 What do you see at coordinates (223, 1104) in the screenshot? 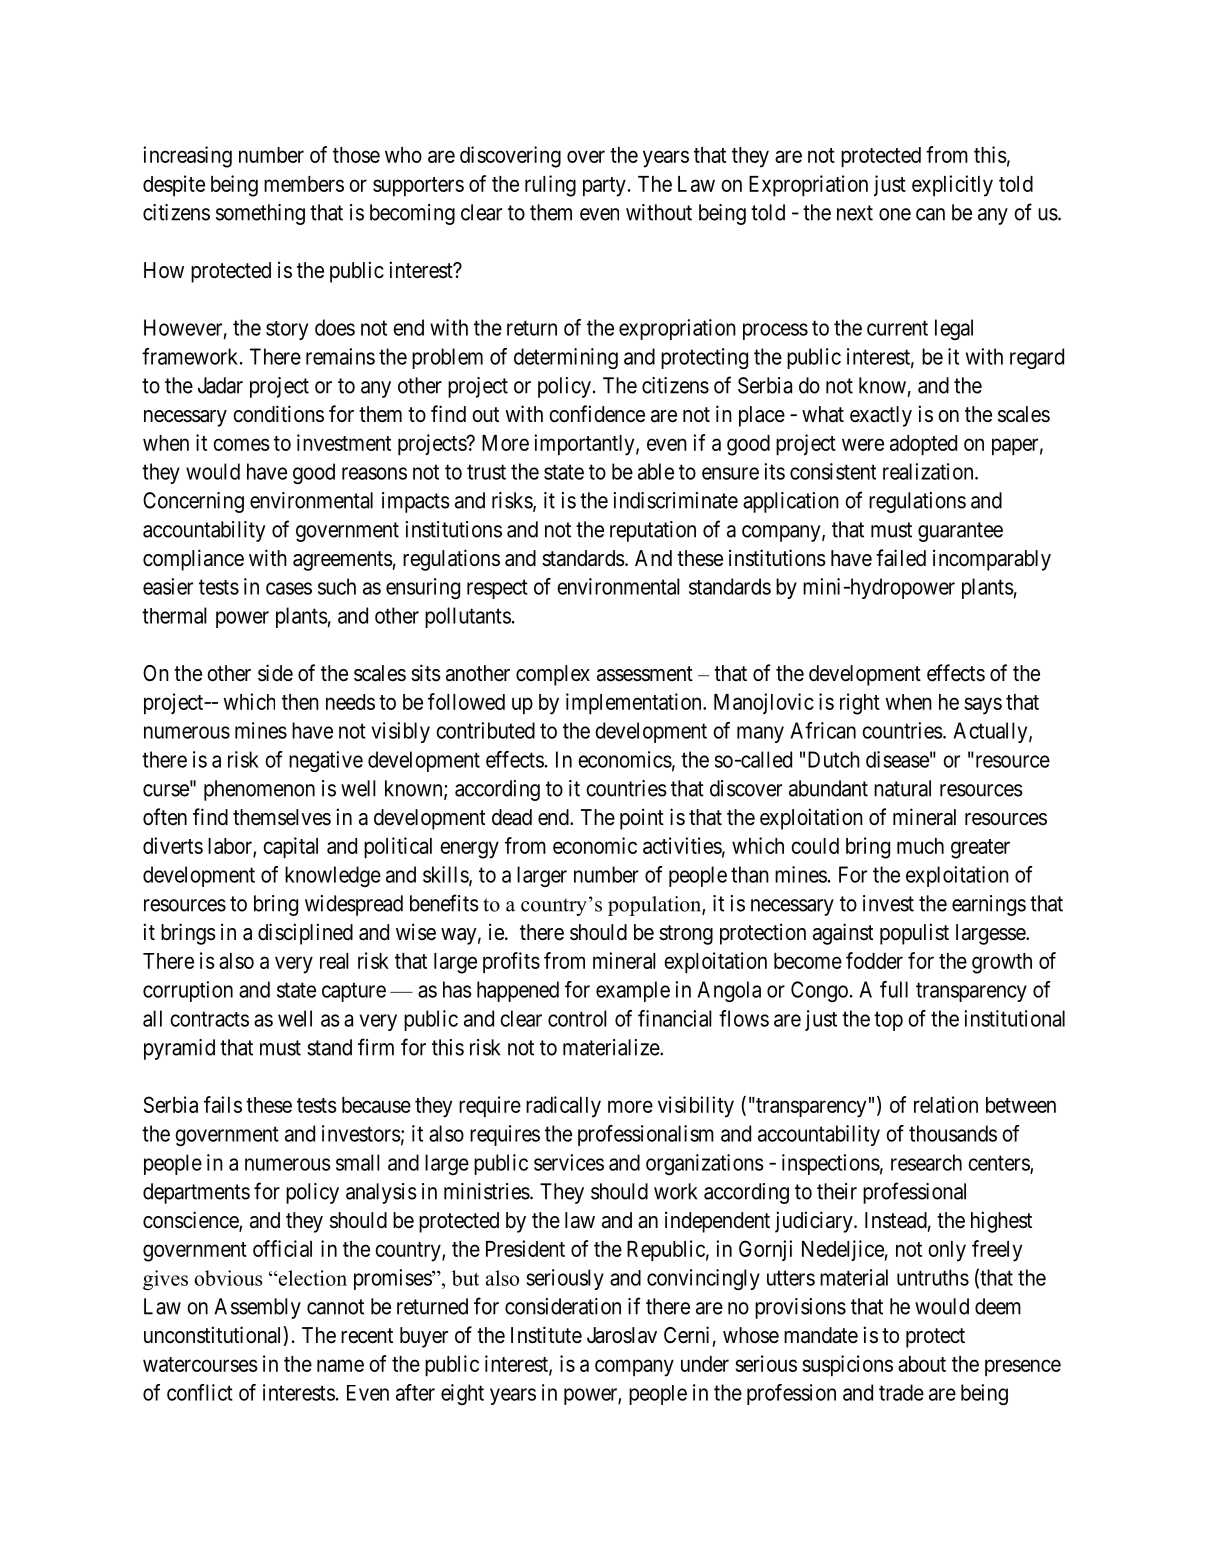
I see `fails` at bounding box center [223, 1104].
